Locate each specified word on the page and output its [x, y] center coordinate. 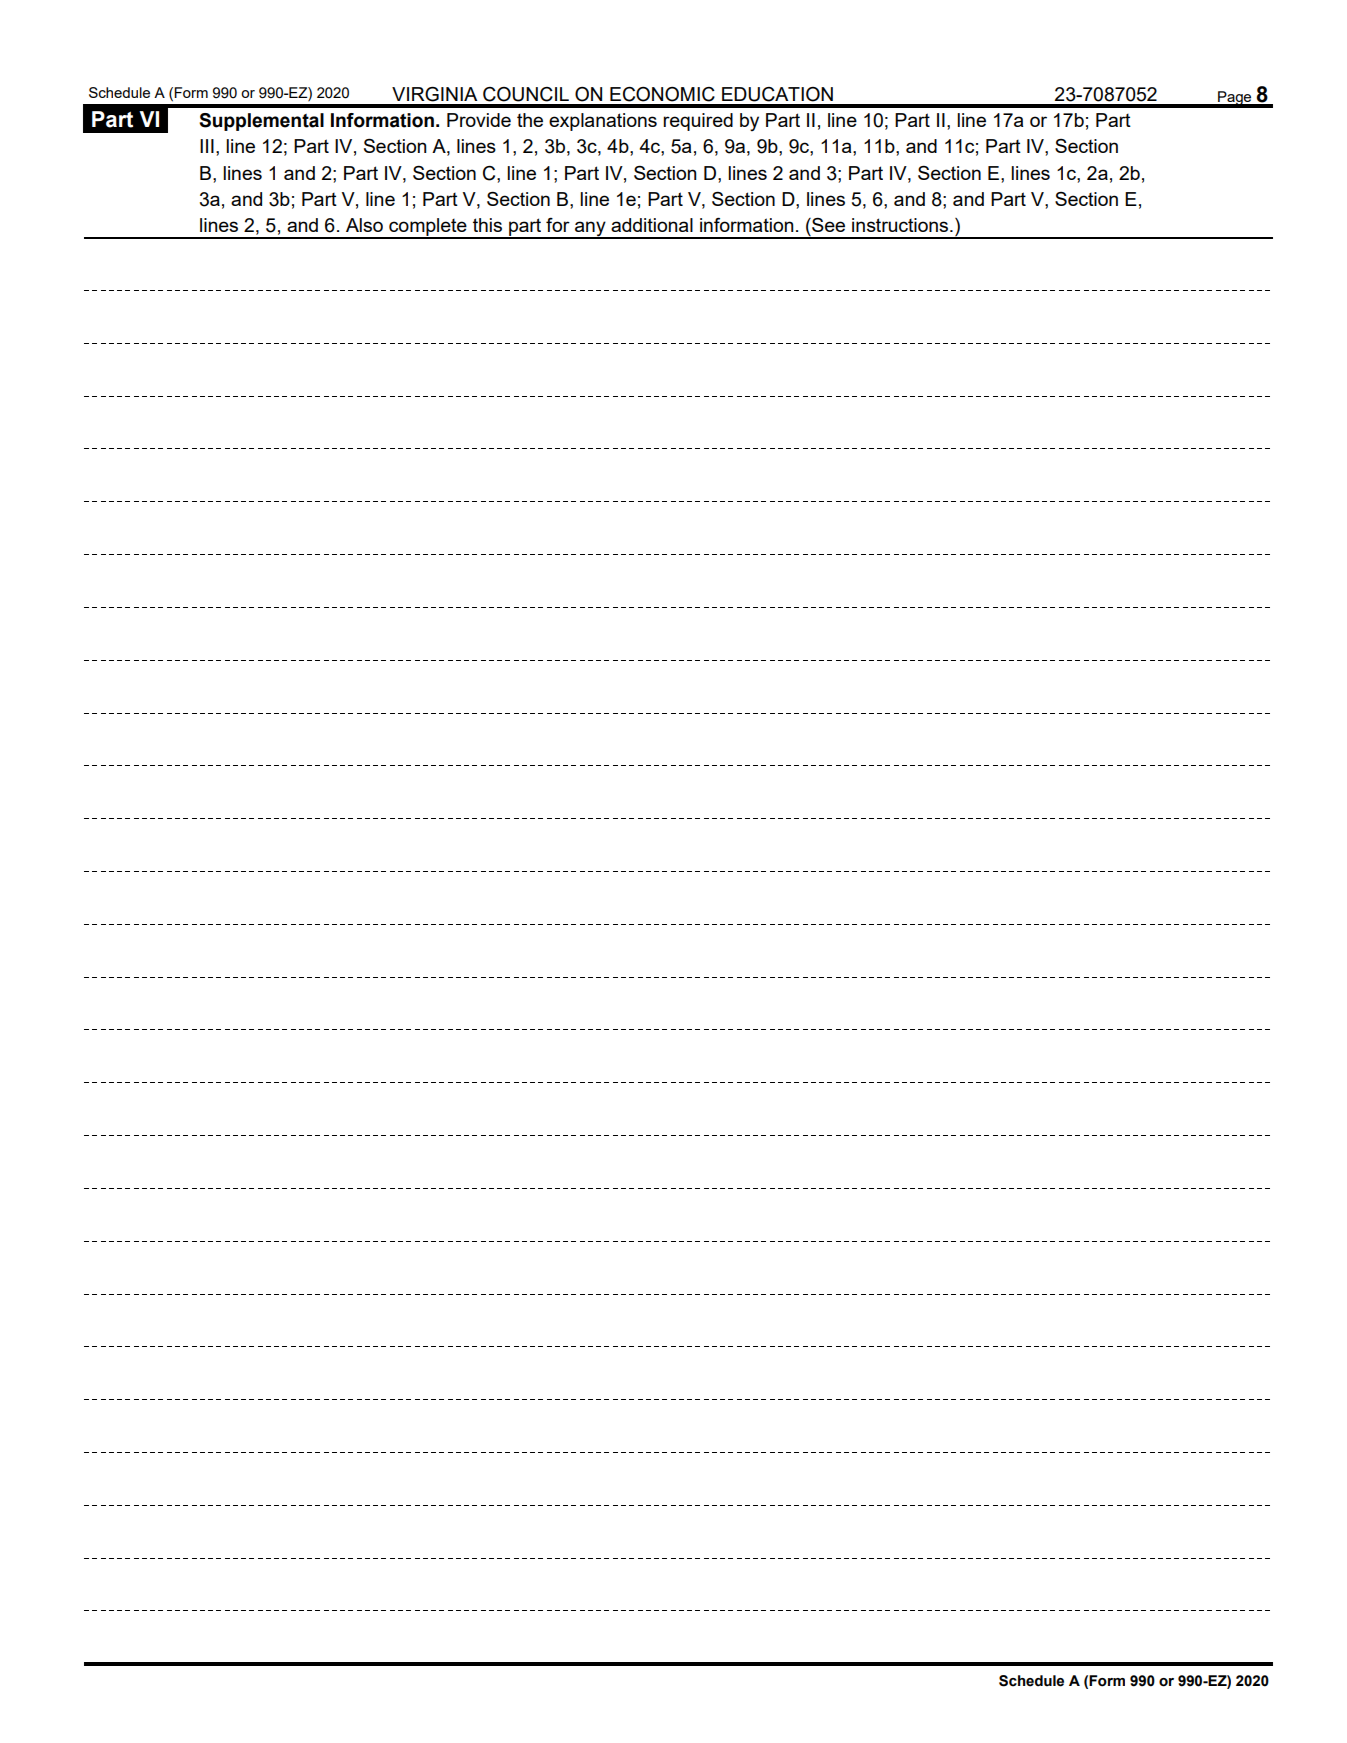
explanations [603, 122]
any [590, 229]
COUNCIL [526, 94]
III [207, 146]
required [698, 122]
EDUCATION [777, 94]
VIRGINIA [434, 94]
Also [364, 225]
